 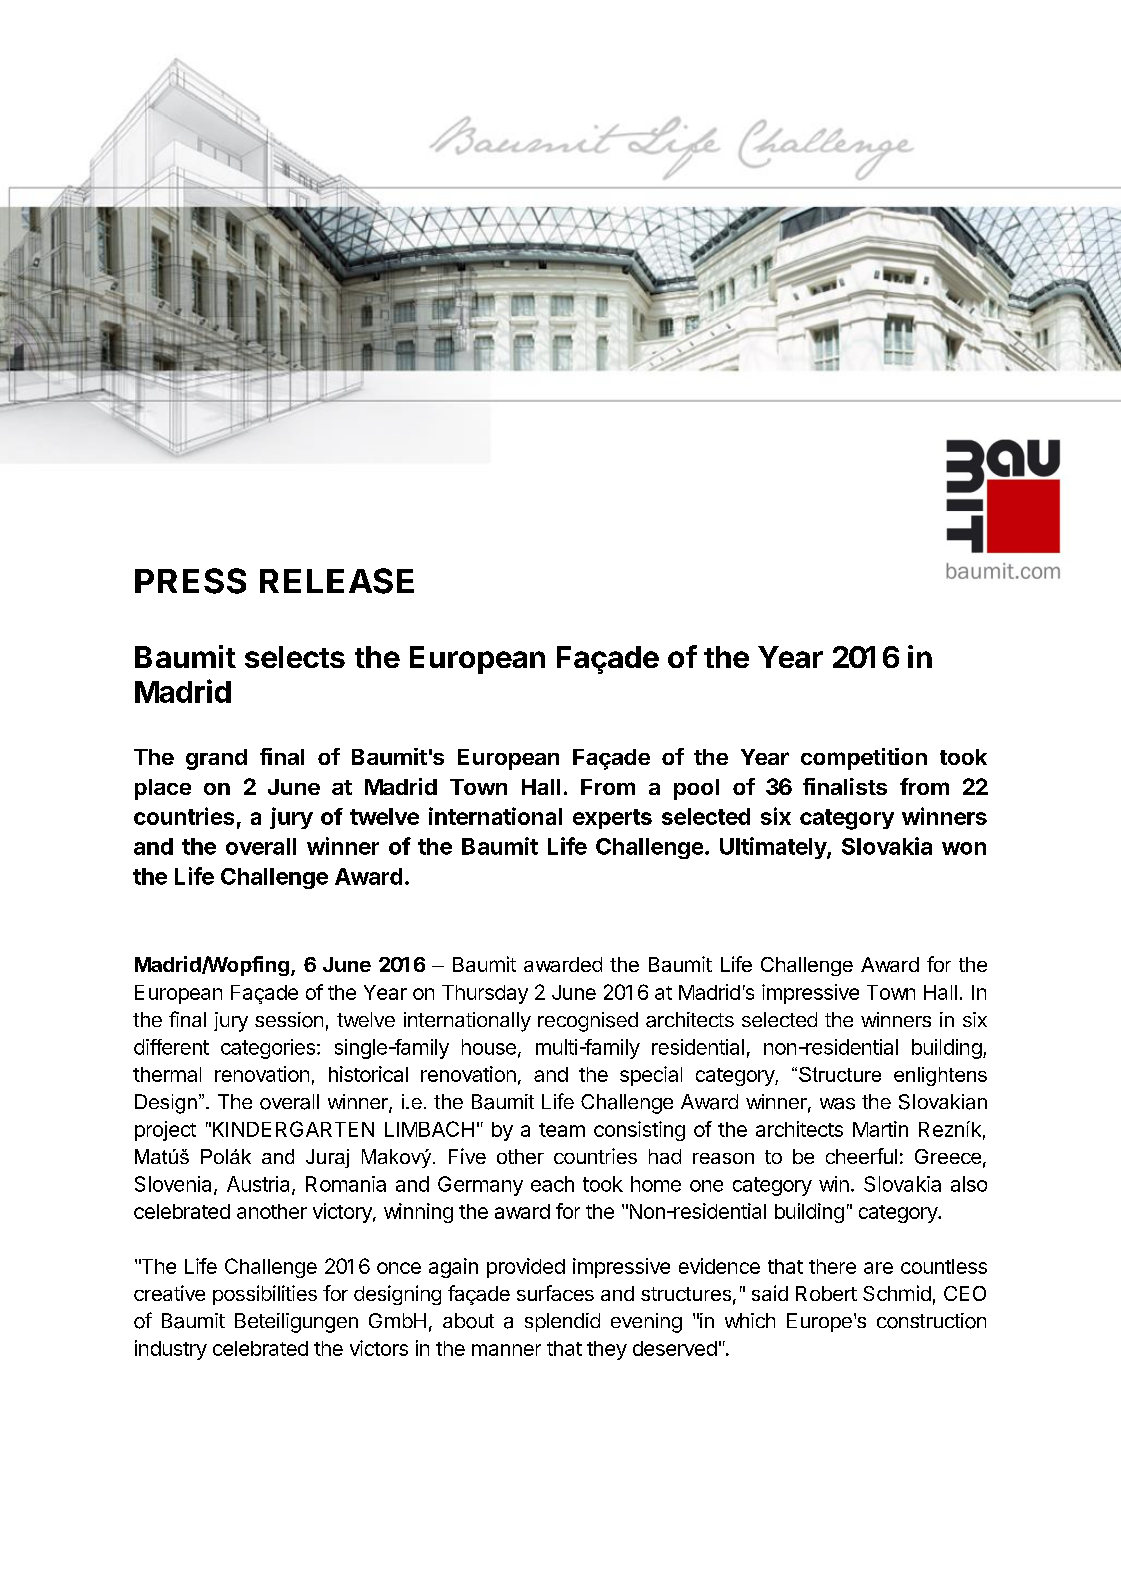 What do you see at coordinates (931, 1321) in the screenshot?
I see `construction` at bounding box center [931, 1321].
